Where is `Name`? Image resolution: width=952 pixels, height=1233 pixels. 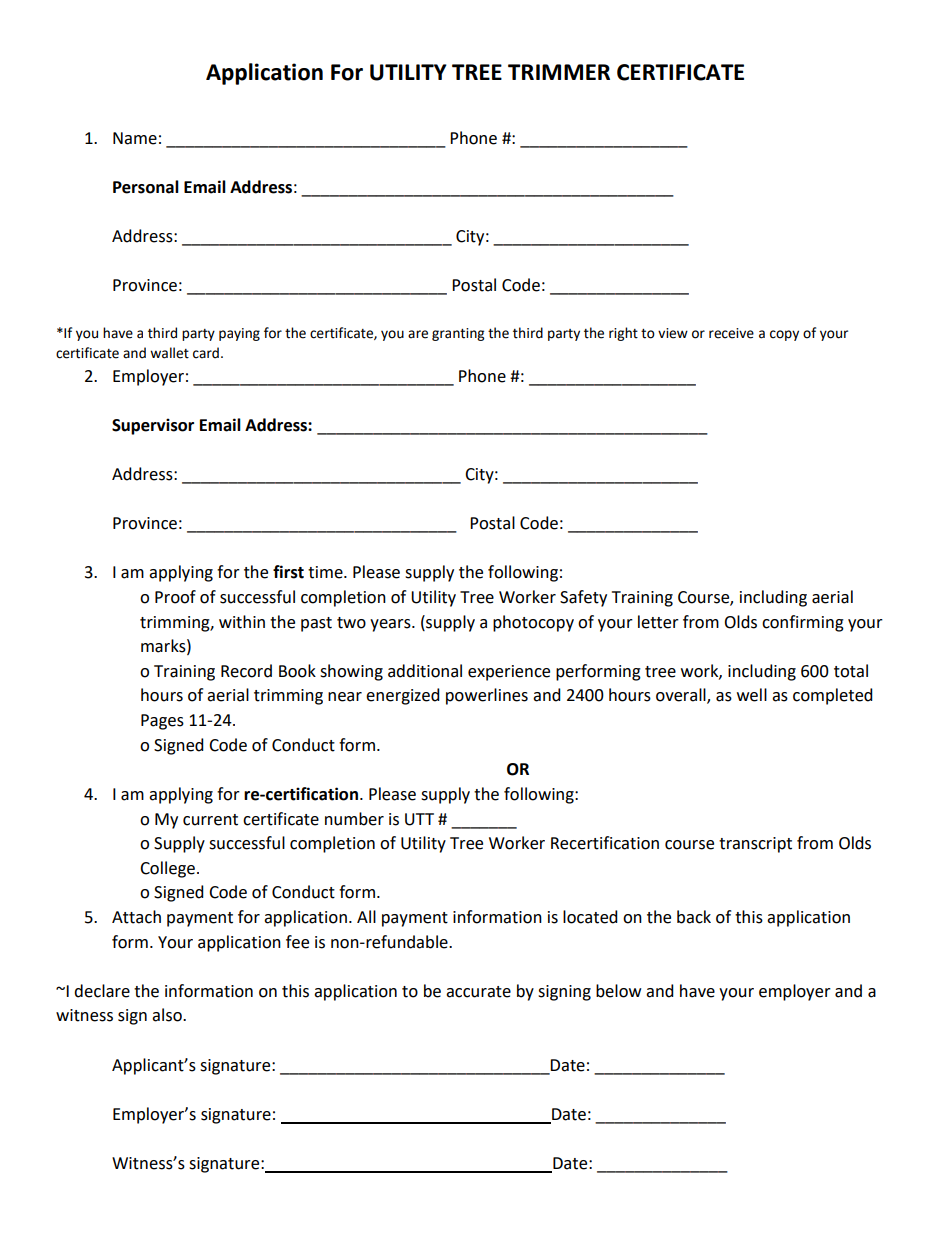
Name is located at coordinates (135, 138).
